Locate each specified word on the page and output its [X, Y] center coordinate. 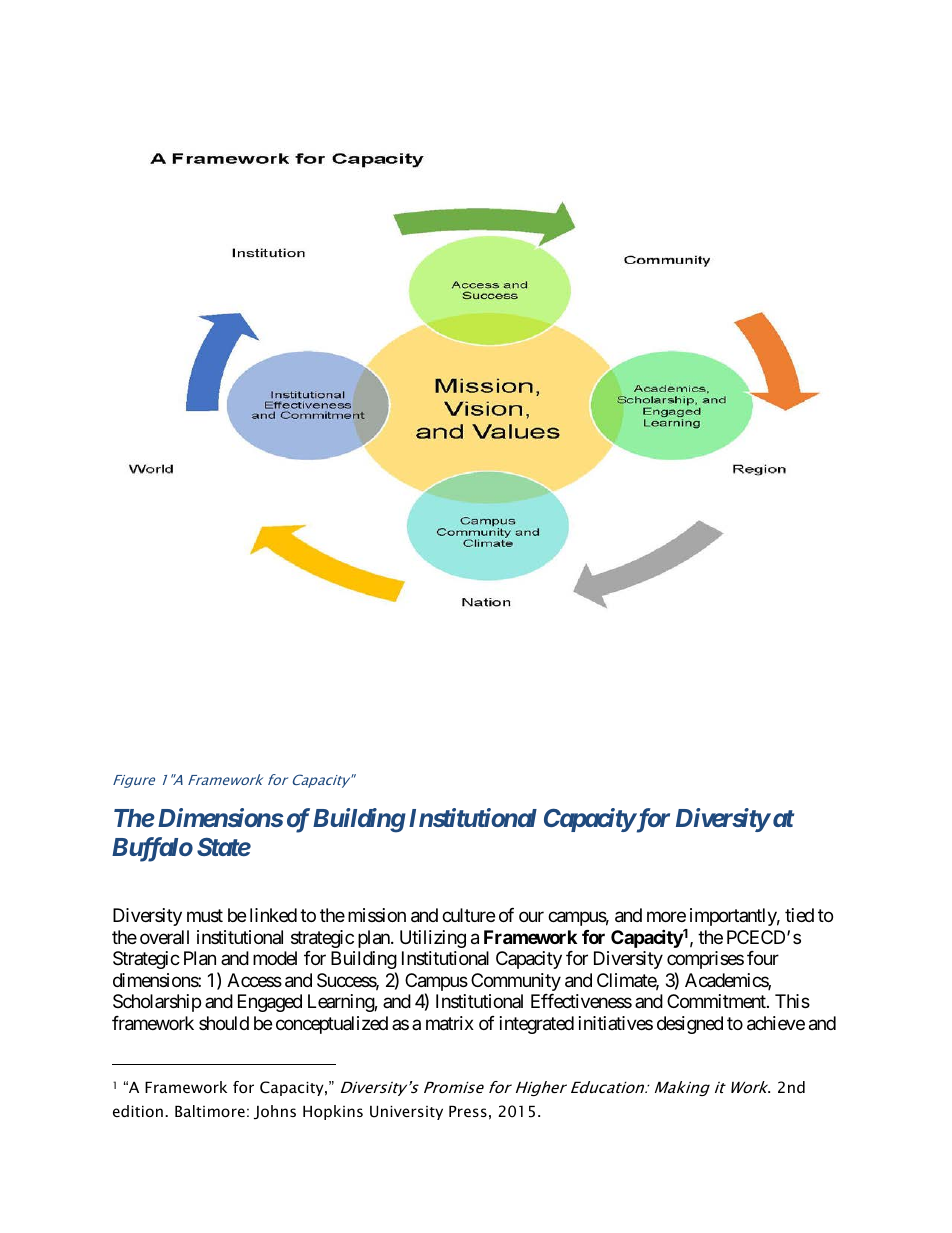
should [224, 1023]
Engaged [270, 1003]
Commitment [717, 1001]
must [205, 916]
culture [468, 915]
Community [516, 982]
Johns [275, 1112]
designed [690, 1025]
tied [799, 915]
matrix [450, 1023]
